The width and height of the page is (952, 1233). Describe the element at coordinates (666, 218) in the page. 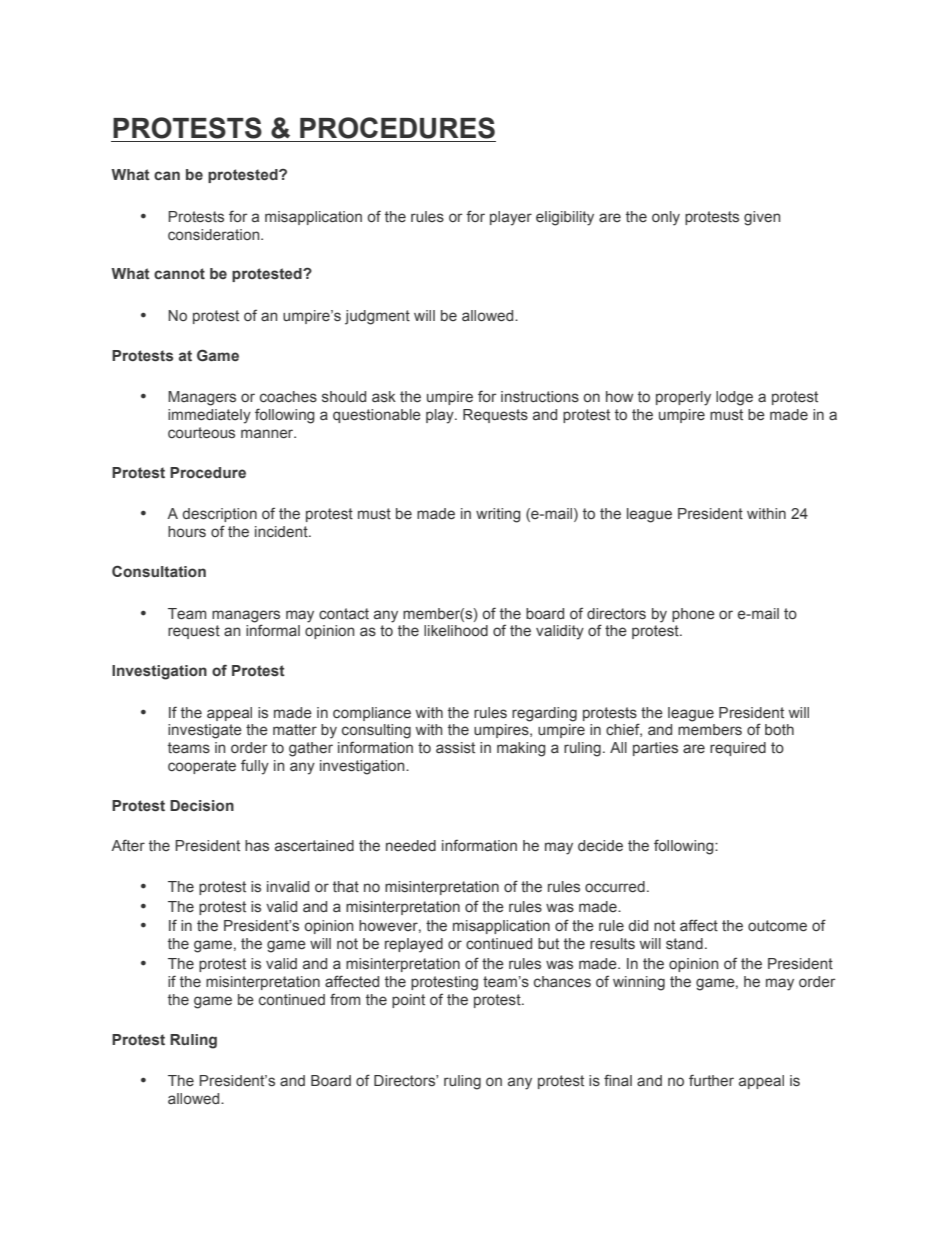

I see `only` at that location.
